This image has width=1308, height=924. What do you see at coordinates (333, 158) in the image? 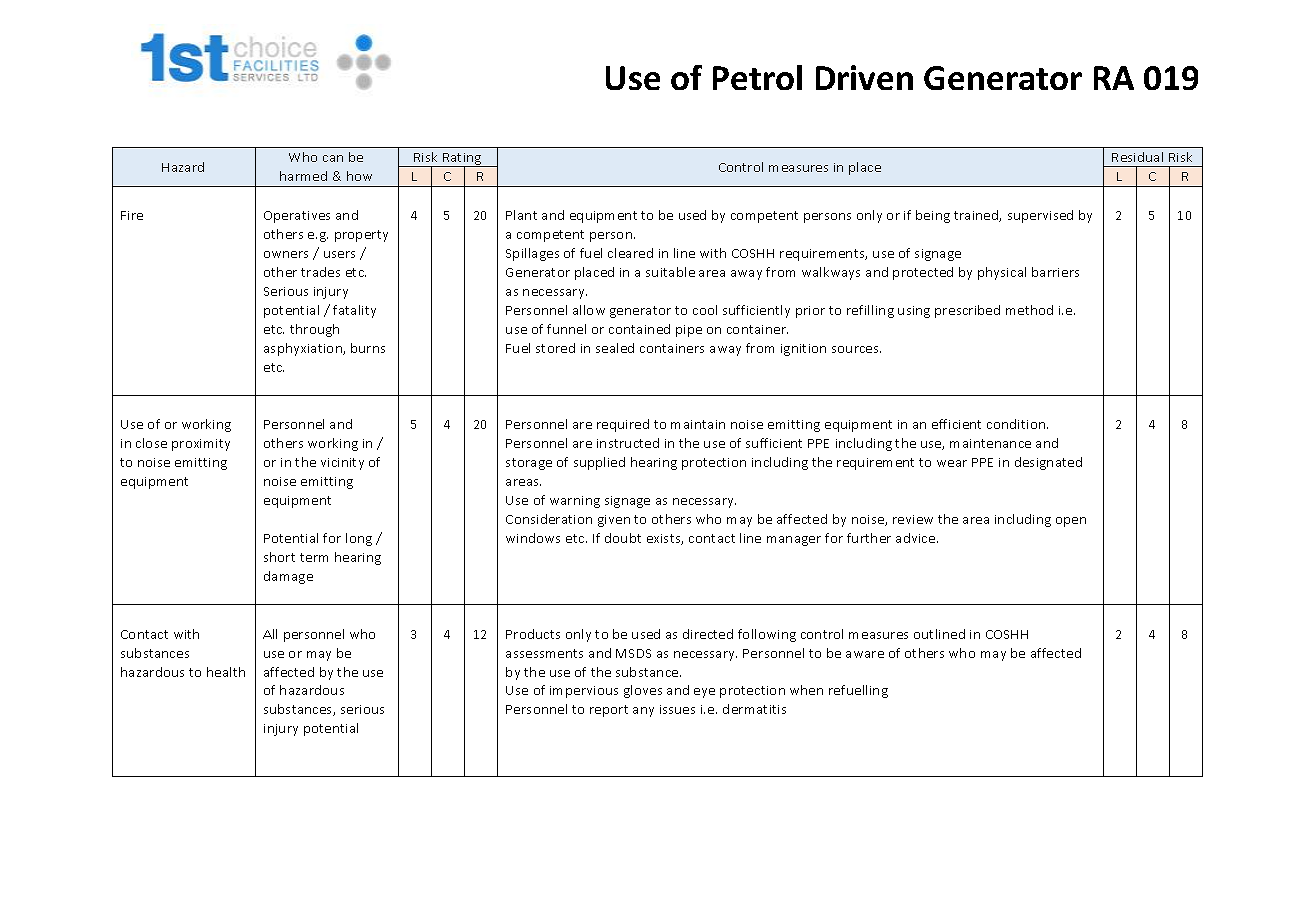
I see `can` at bounding box center [333, 158].
